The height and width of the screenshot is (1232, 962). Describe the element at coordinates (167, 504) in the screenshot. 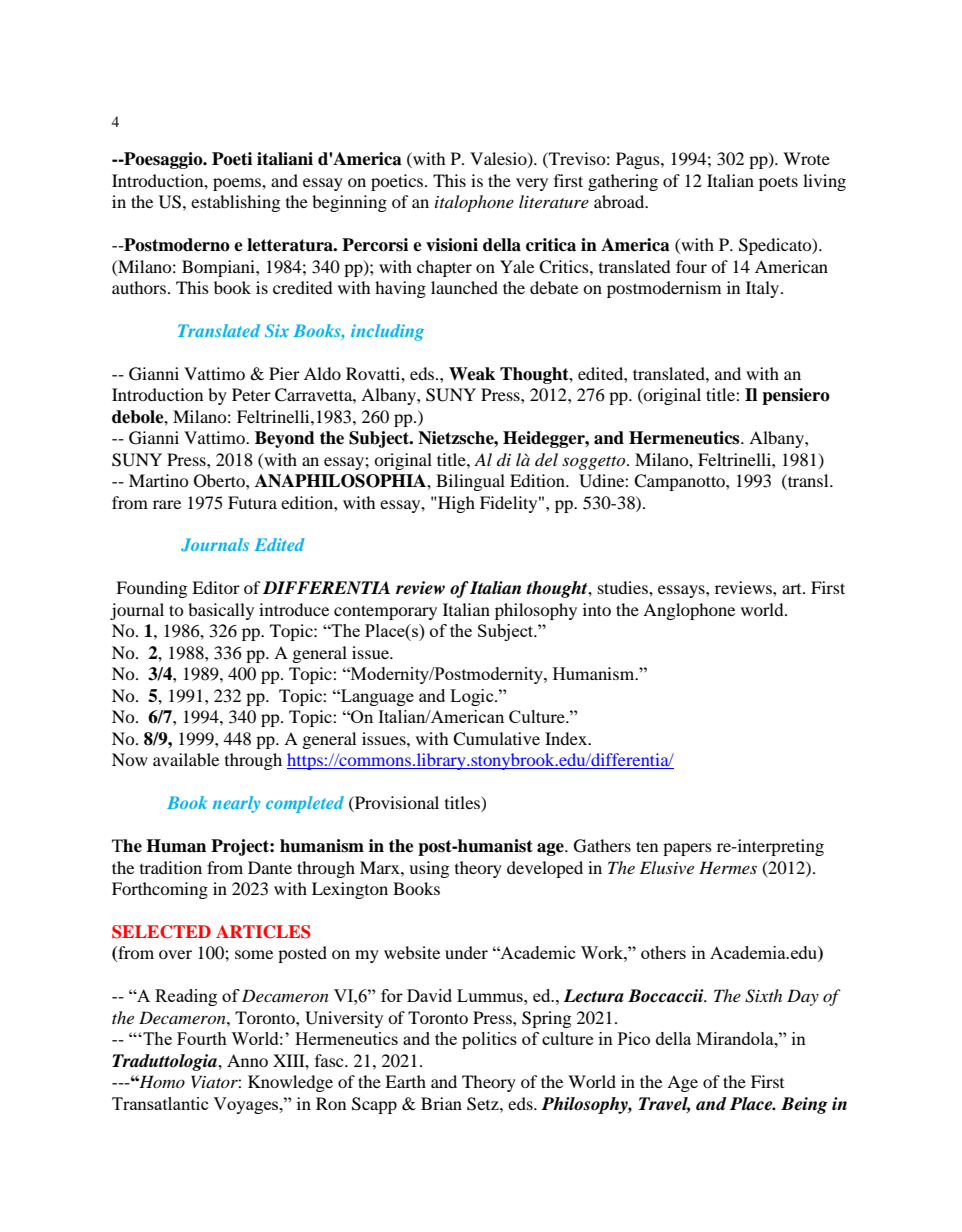

I see `rare` at that location.
